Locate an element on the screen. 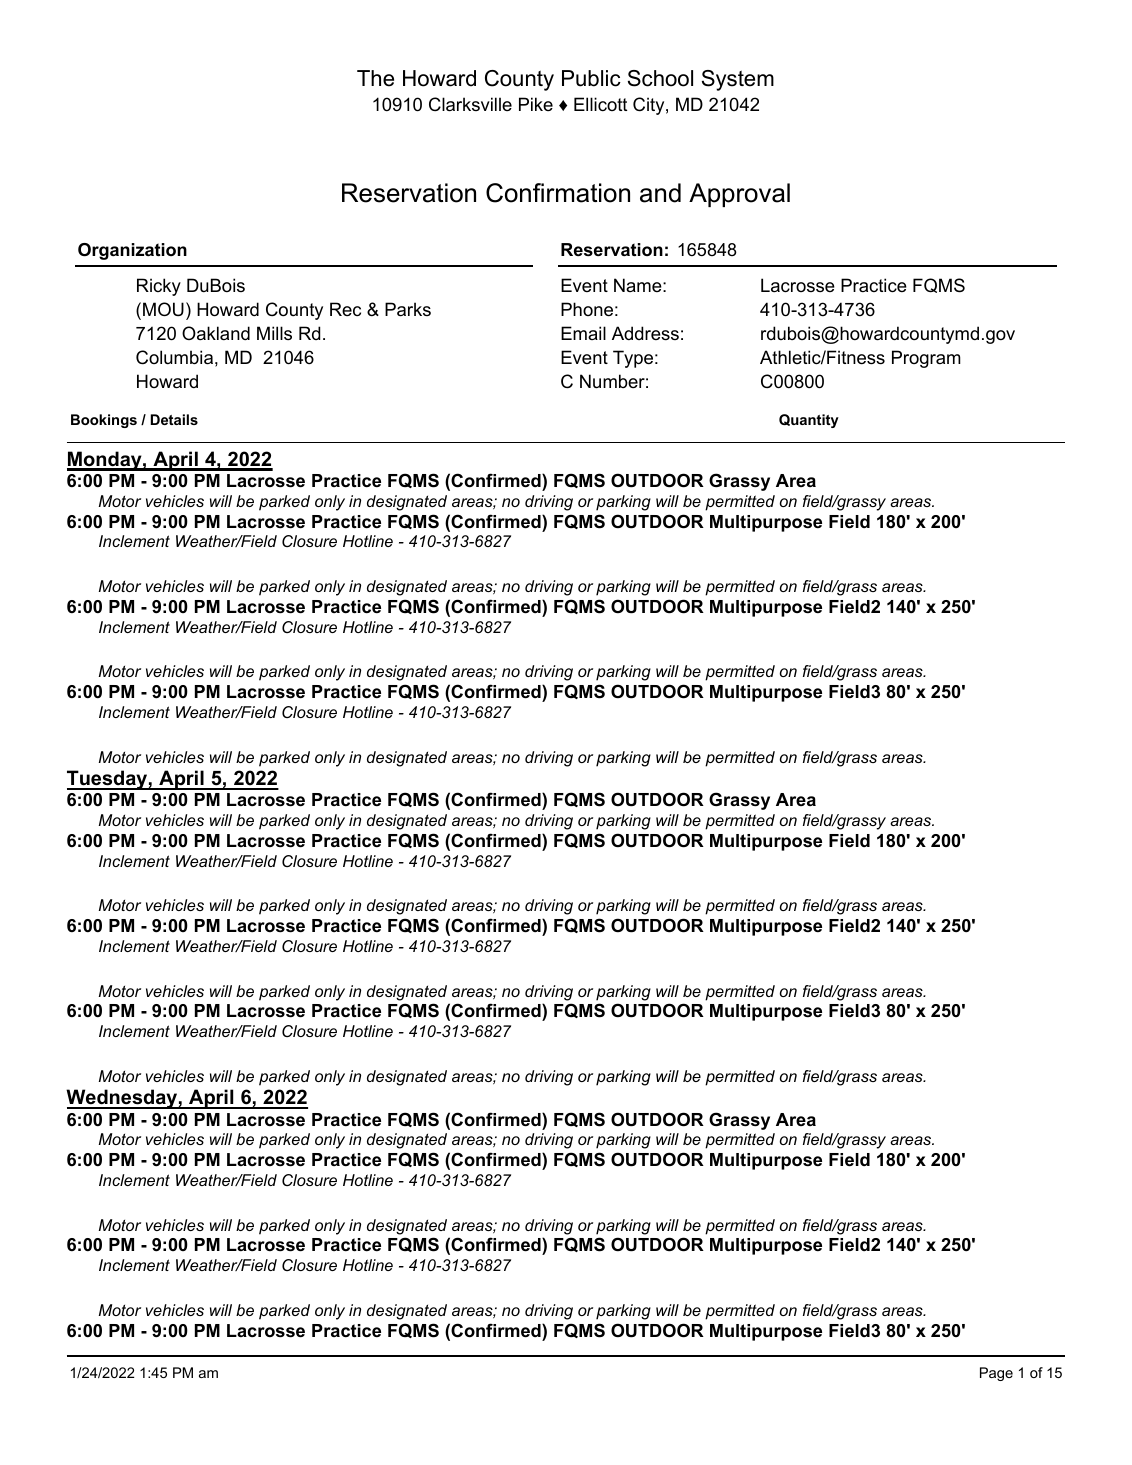  Oakland is located at coordinates (216, 333).
